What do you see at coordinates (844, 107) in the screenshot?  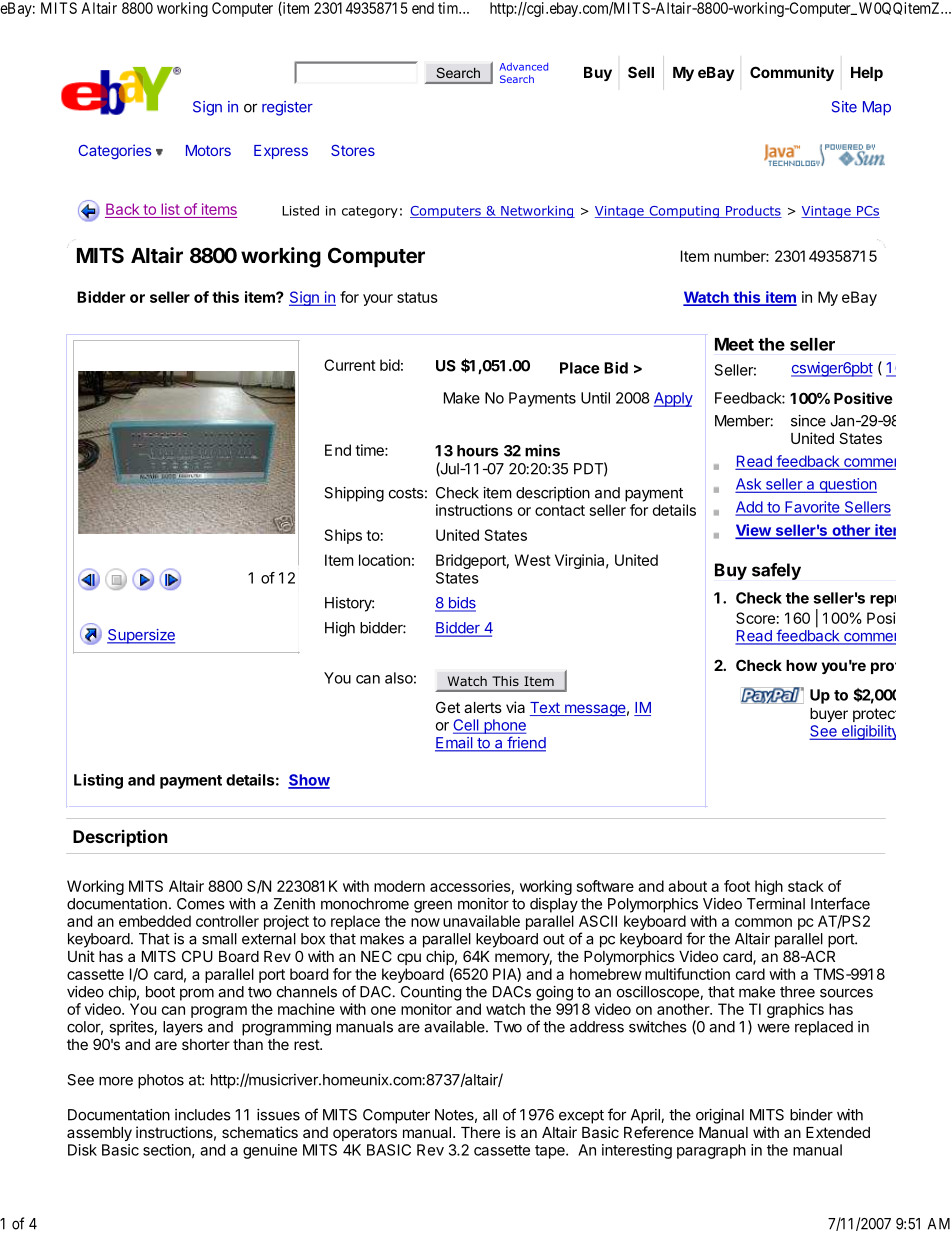 I see `Site` at bounding box center [844, 107].
